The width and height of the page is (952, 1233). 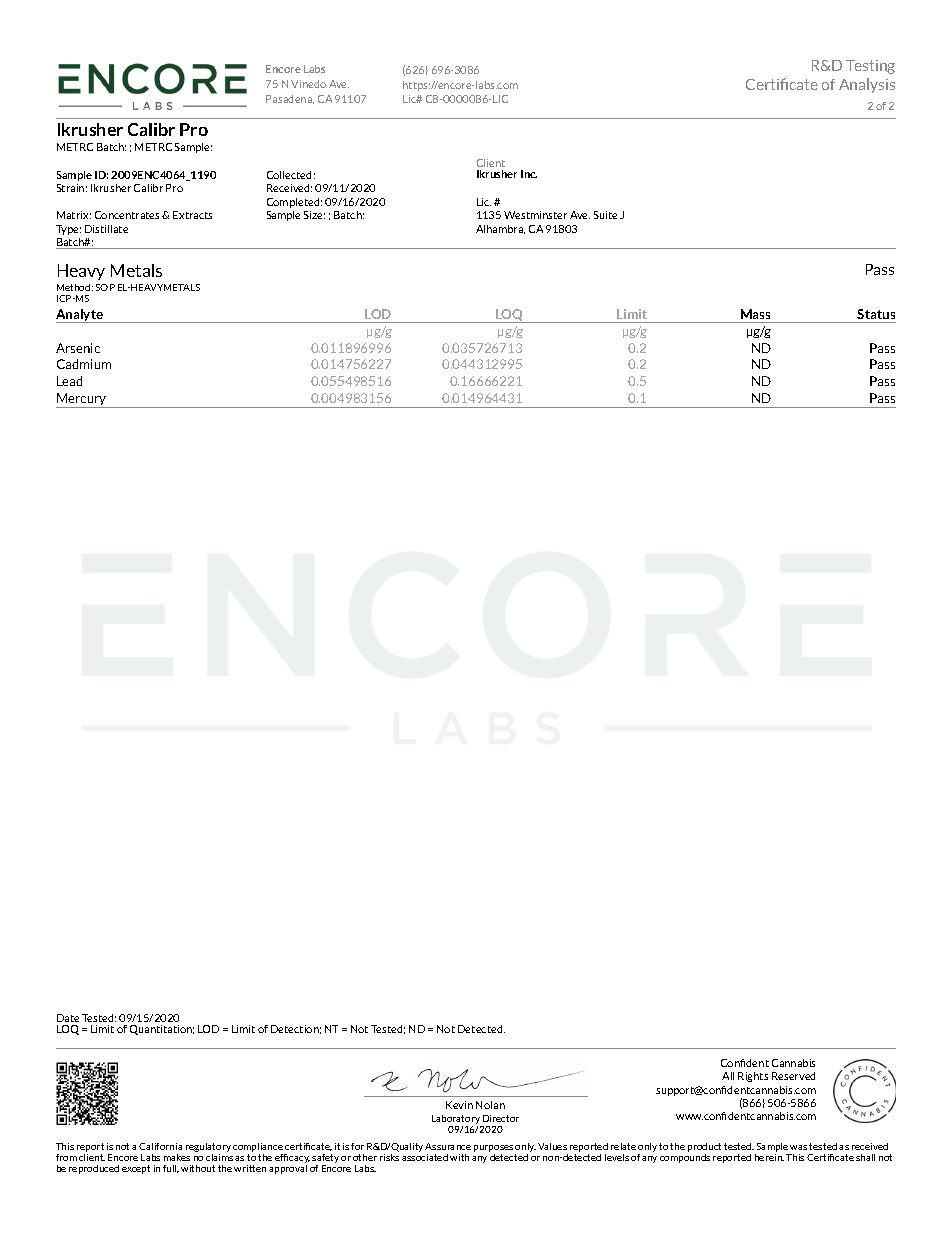 I want to click on Date, so click(x=68, y=1018).
